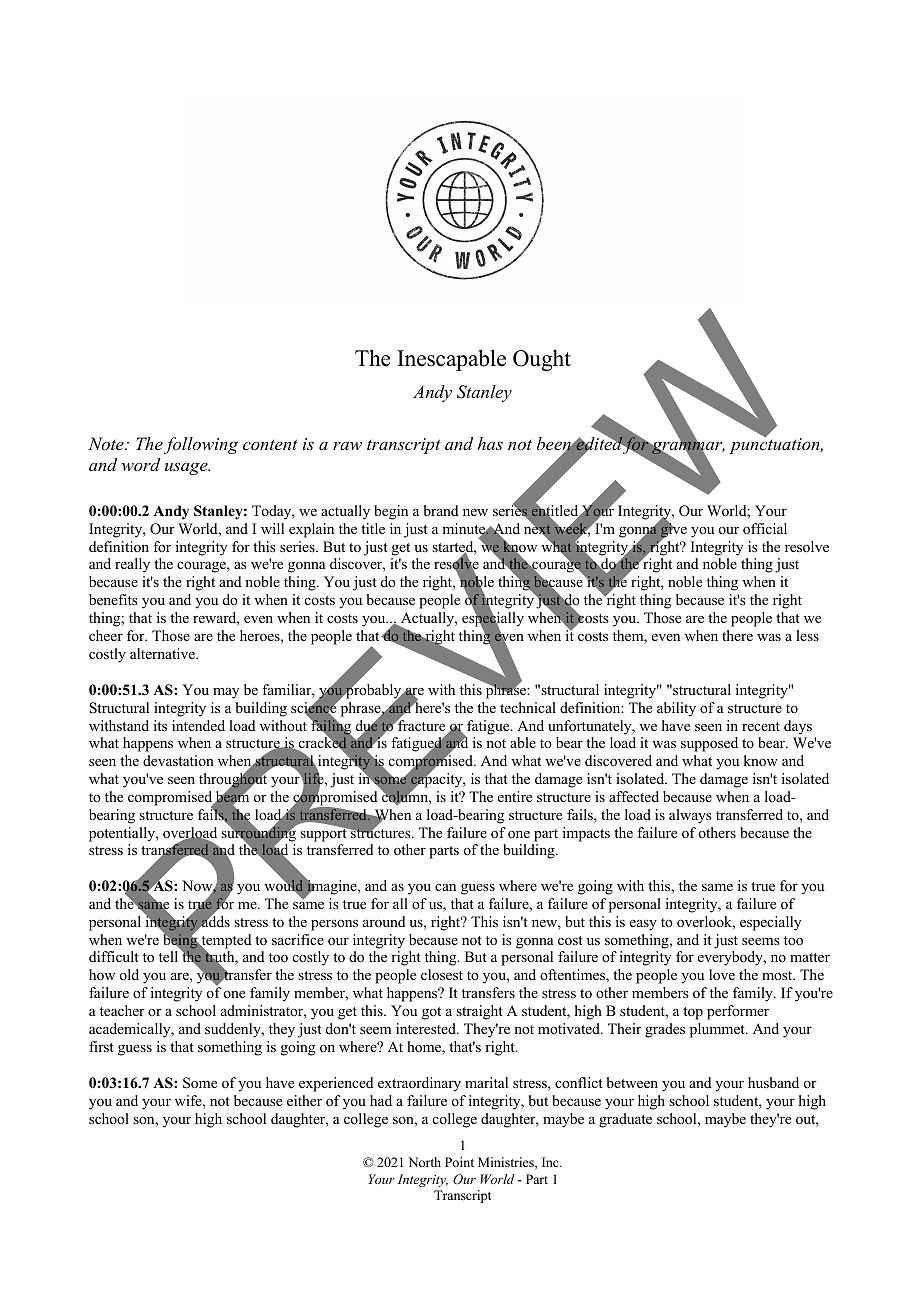 Image resolution: width=924 pixels, height=1308 pixels. What do you see at coordinates (542, 360) in the page?
I see `Ought` at bounding box center [542, 360].
